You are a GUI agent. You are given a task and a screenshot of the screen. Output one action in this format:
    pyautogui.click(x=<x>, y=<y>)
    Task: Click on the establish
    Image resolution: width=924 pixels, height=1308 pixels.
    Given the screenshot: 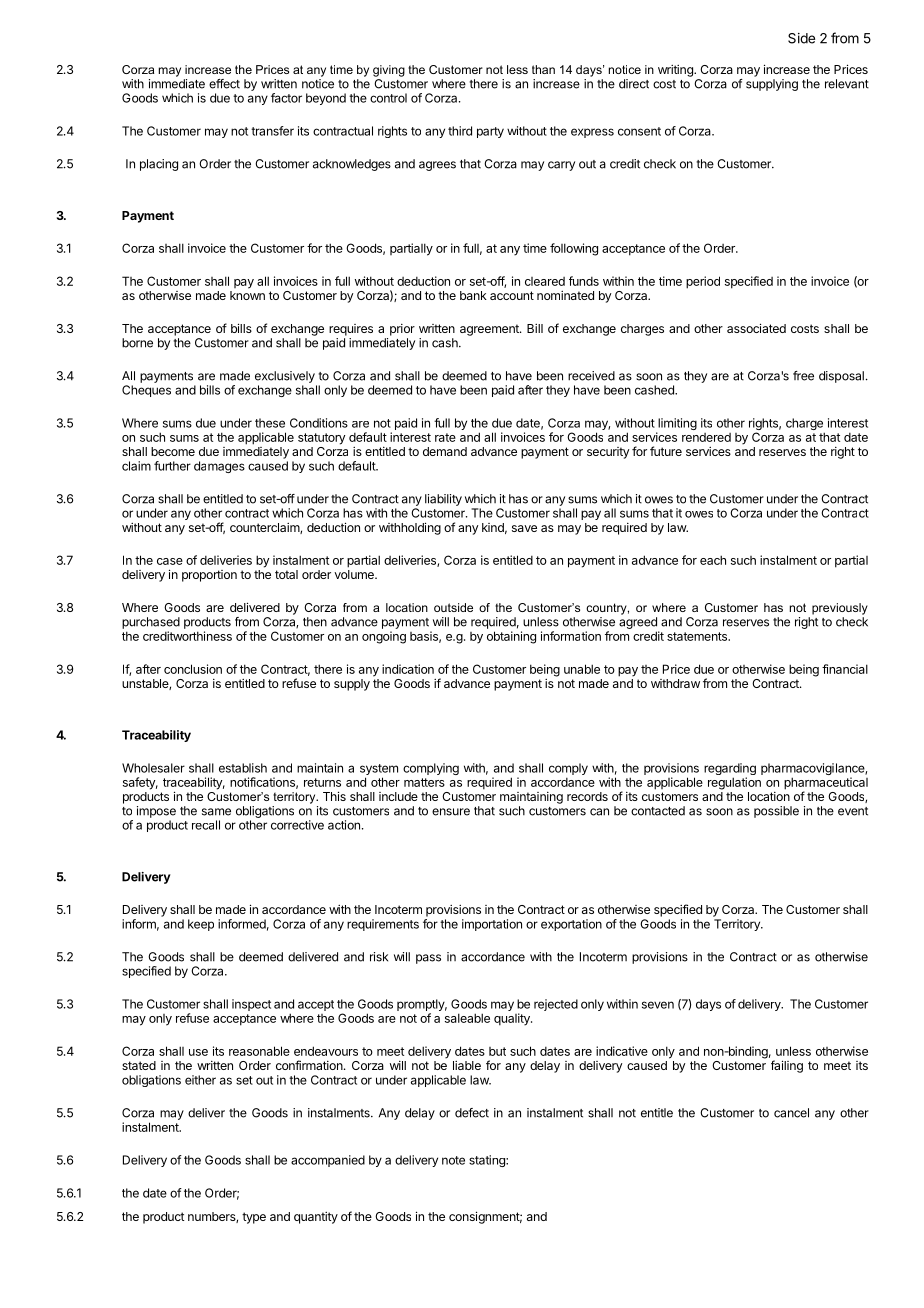 What is the action you would take?
    pyautogui.click(x=243, y=768)
